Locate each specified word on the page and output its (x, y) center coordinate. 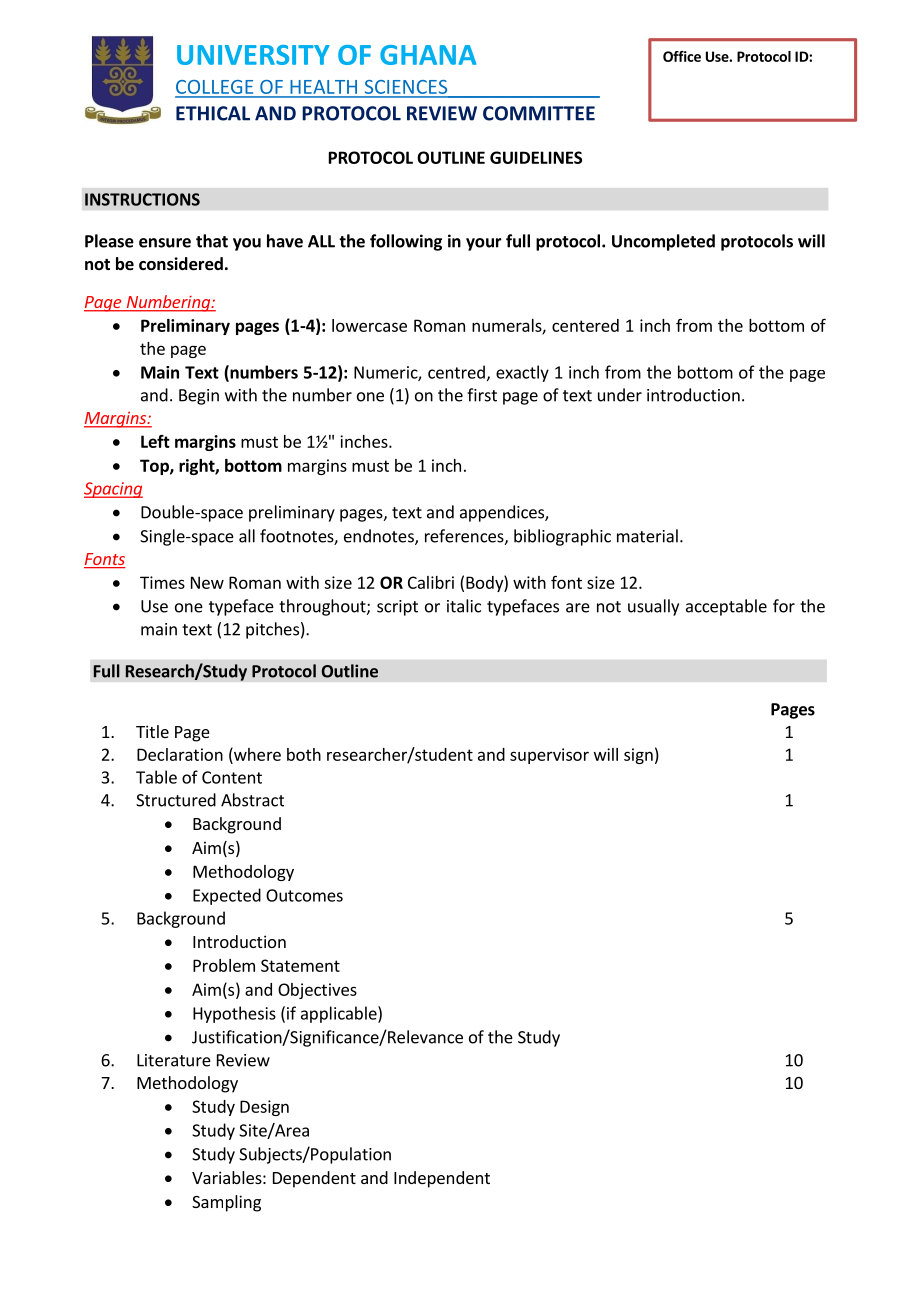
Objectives (317, 991)
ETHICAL (213, 113)
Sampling (226, 1203)
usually (653, 607)
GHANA (428, 55)
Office (682, 56)
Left (155, 441)
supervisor (549, 756)
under (620, 395)
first (482, 395)
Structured (176, 800)
